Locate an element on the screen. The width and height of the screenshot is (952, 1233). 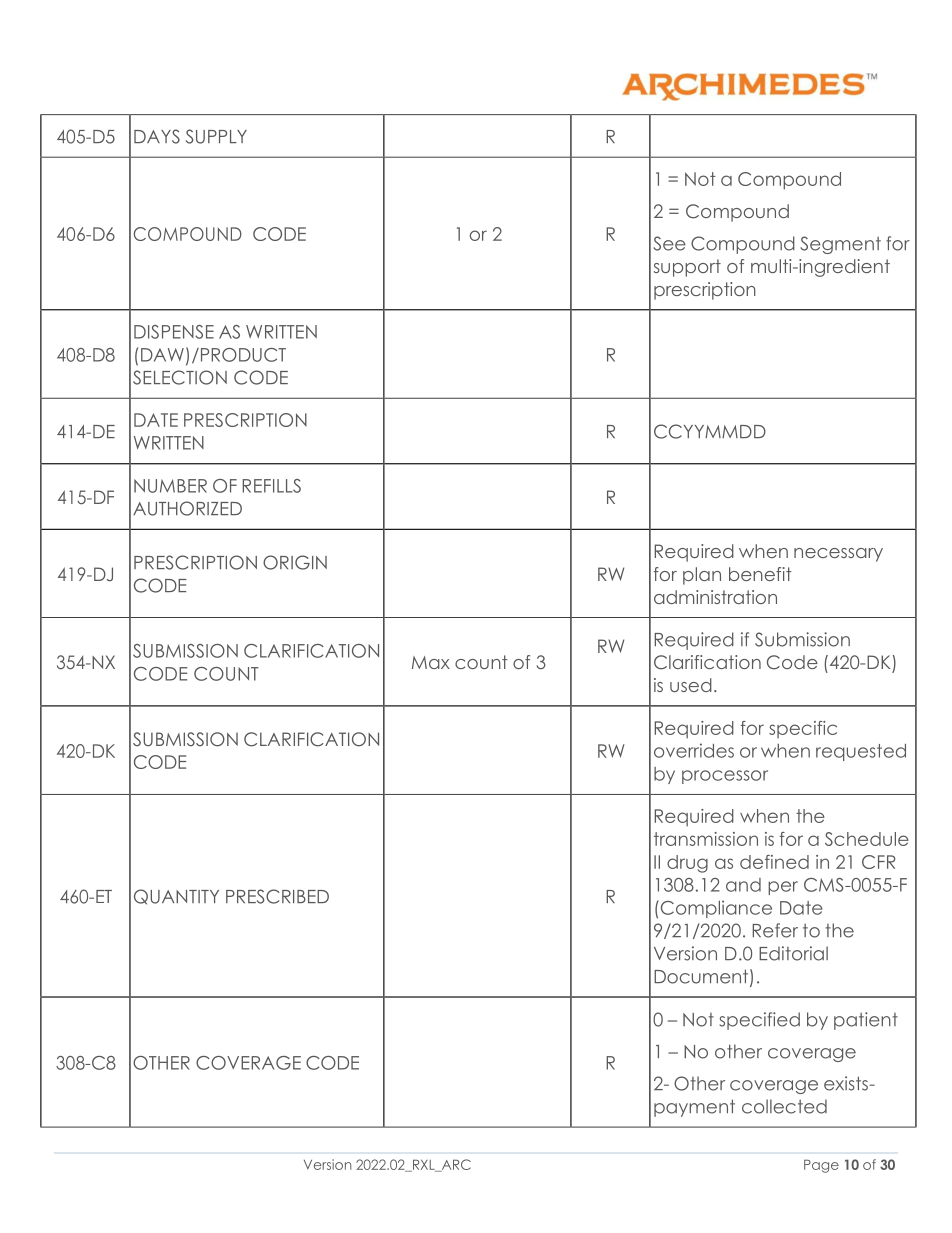
specified is located at coordinates (759, 1021).
